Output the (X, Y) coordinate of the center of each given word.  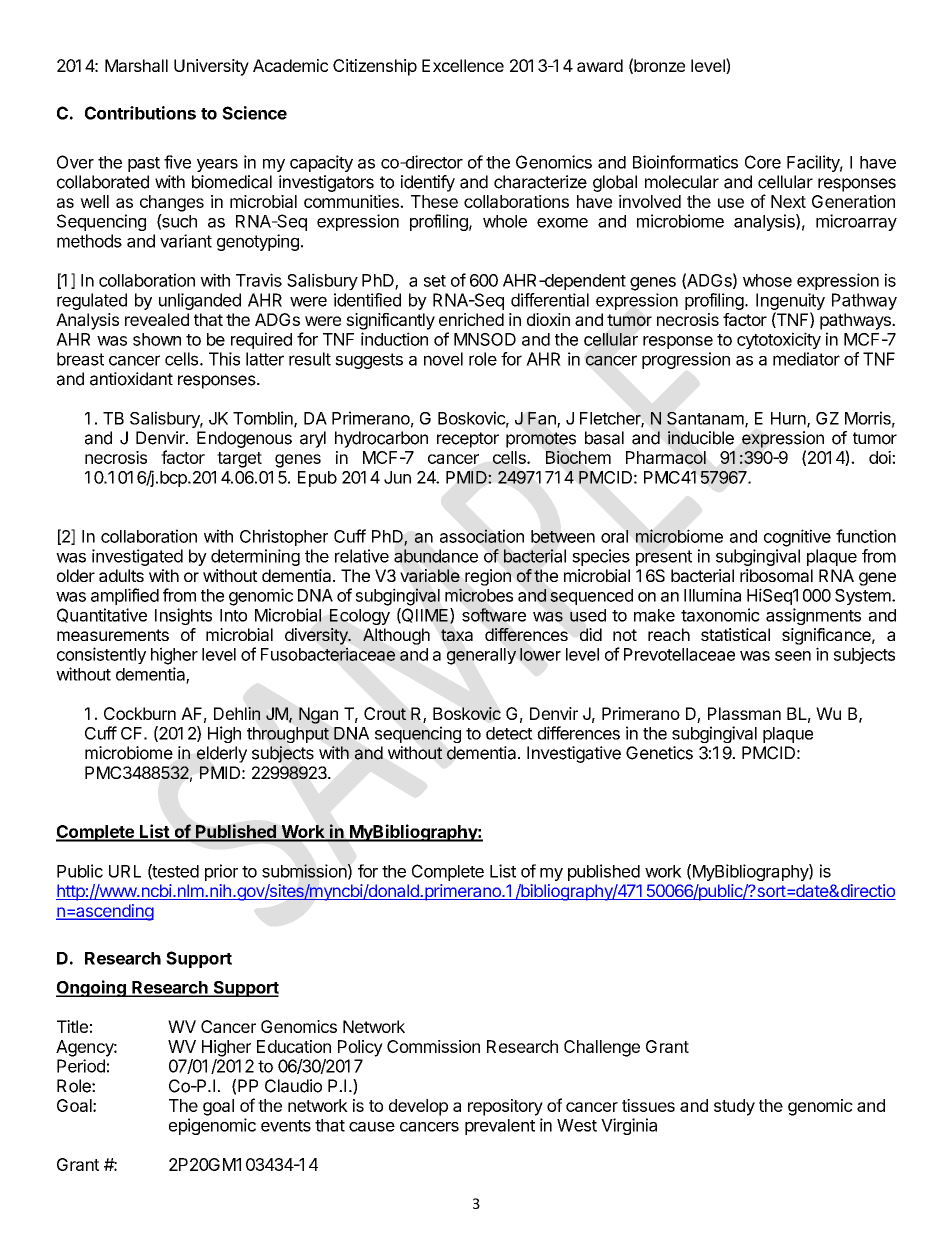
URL (125, 871)
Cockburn (140, 713)
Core (763, 162)
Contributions (140, 113)
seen (793, 656)
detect (509, 733)
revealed (157, 319)
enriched (471, 319)
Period (81, 1066)
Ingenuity (790, 301)
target (239, 460)
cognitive (797, 538)
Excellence (463, 65)
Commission (433, 1046)
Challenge (602, 1048)
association (482, 536)
